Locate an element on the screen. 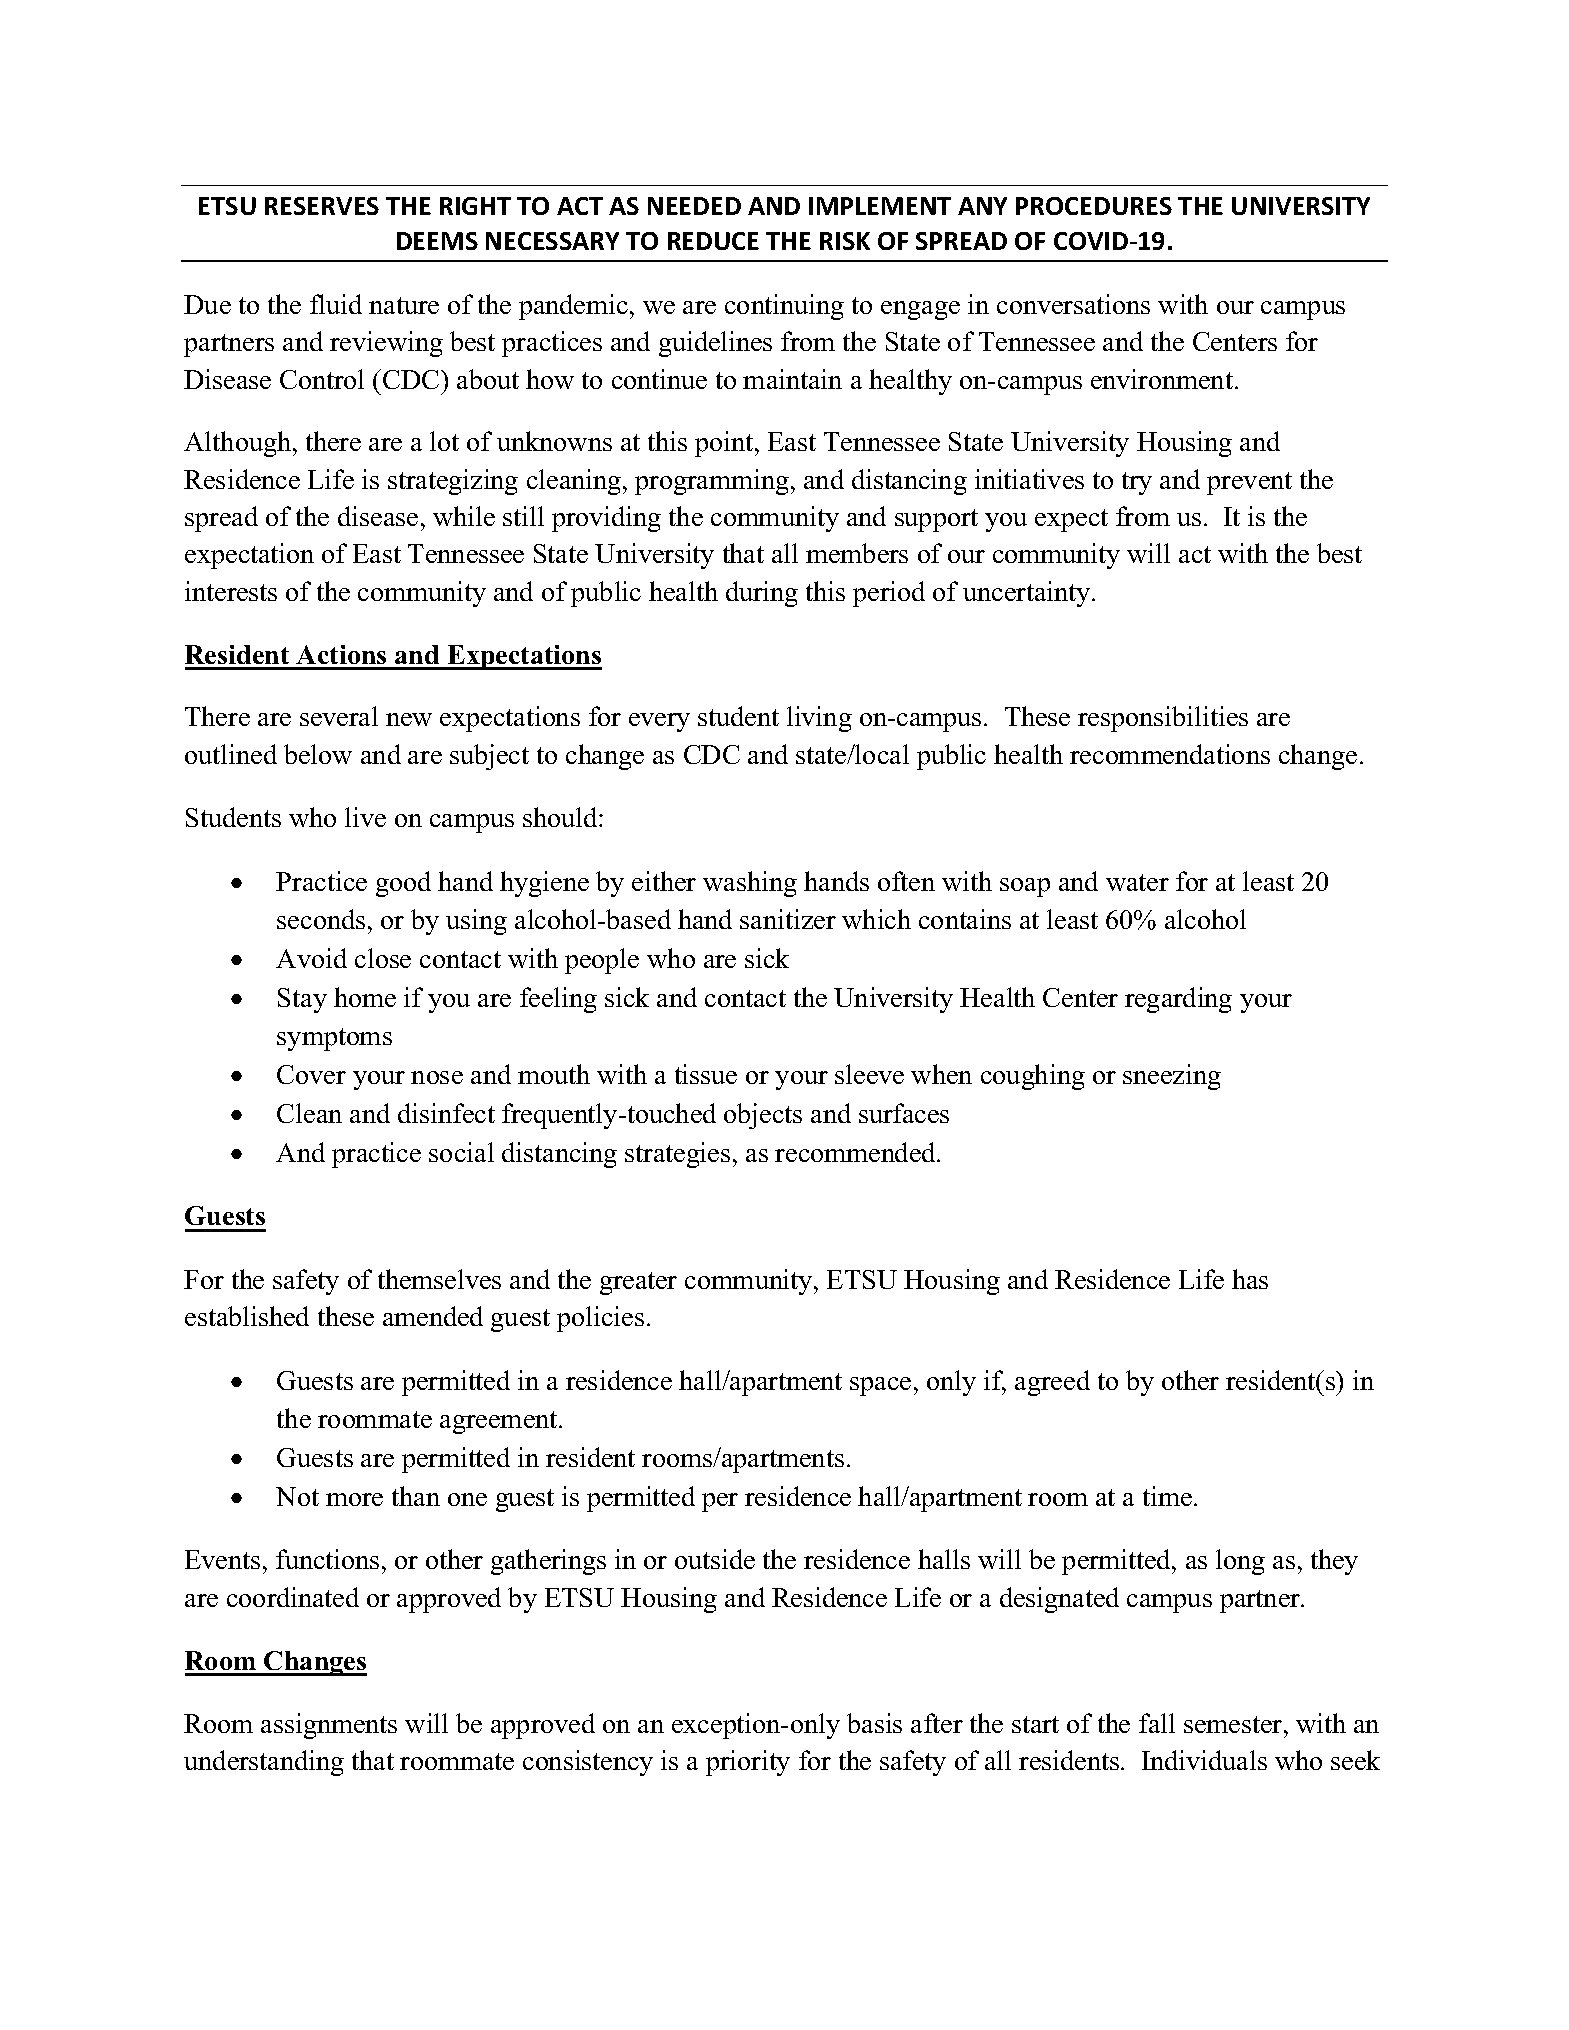 Image resolution: width=1569 pixels, height=2030 pixels. recommended is located at coordinates (856, 1152).
